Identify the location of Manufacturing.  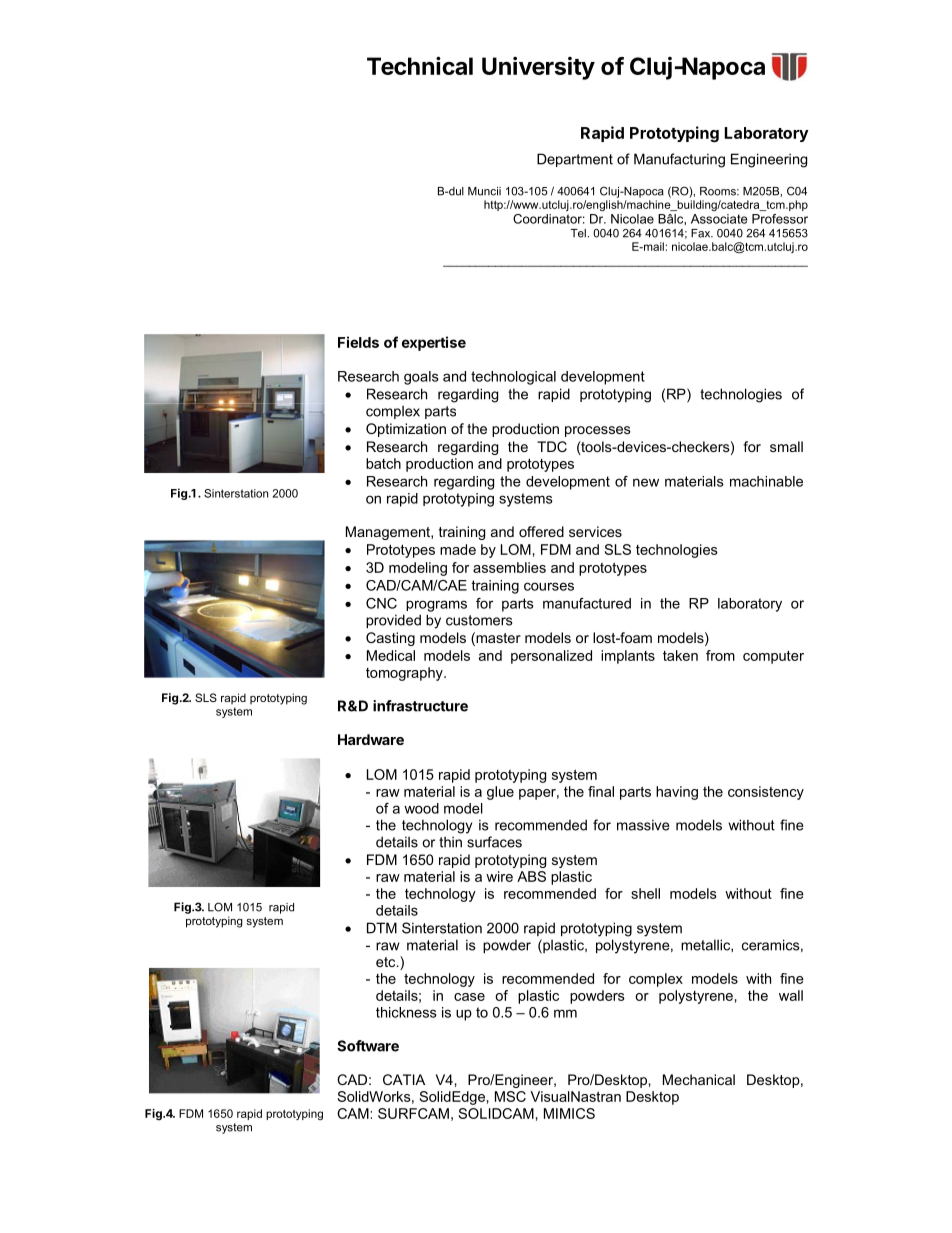
(679, 160).
